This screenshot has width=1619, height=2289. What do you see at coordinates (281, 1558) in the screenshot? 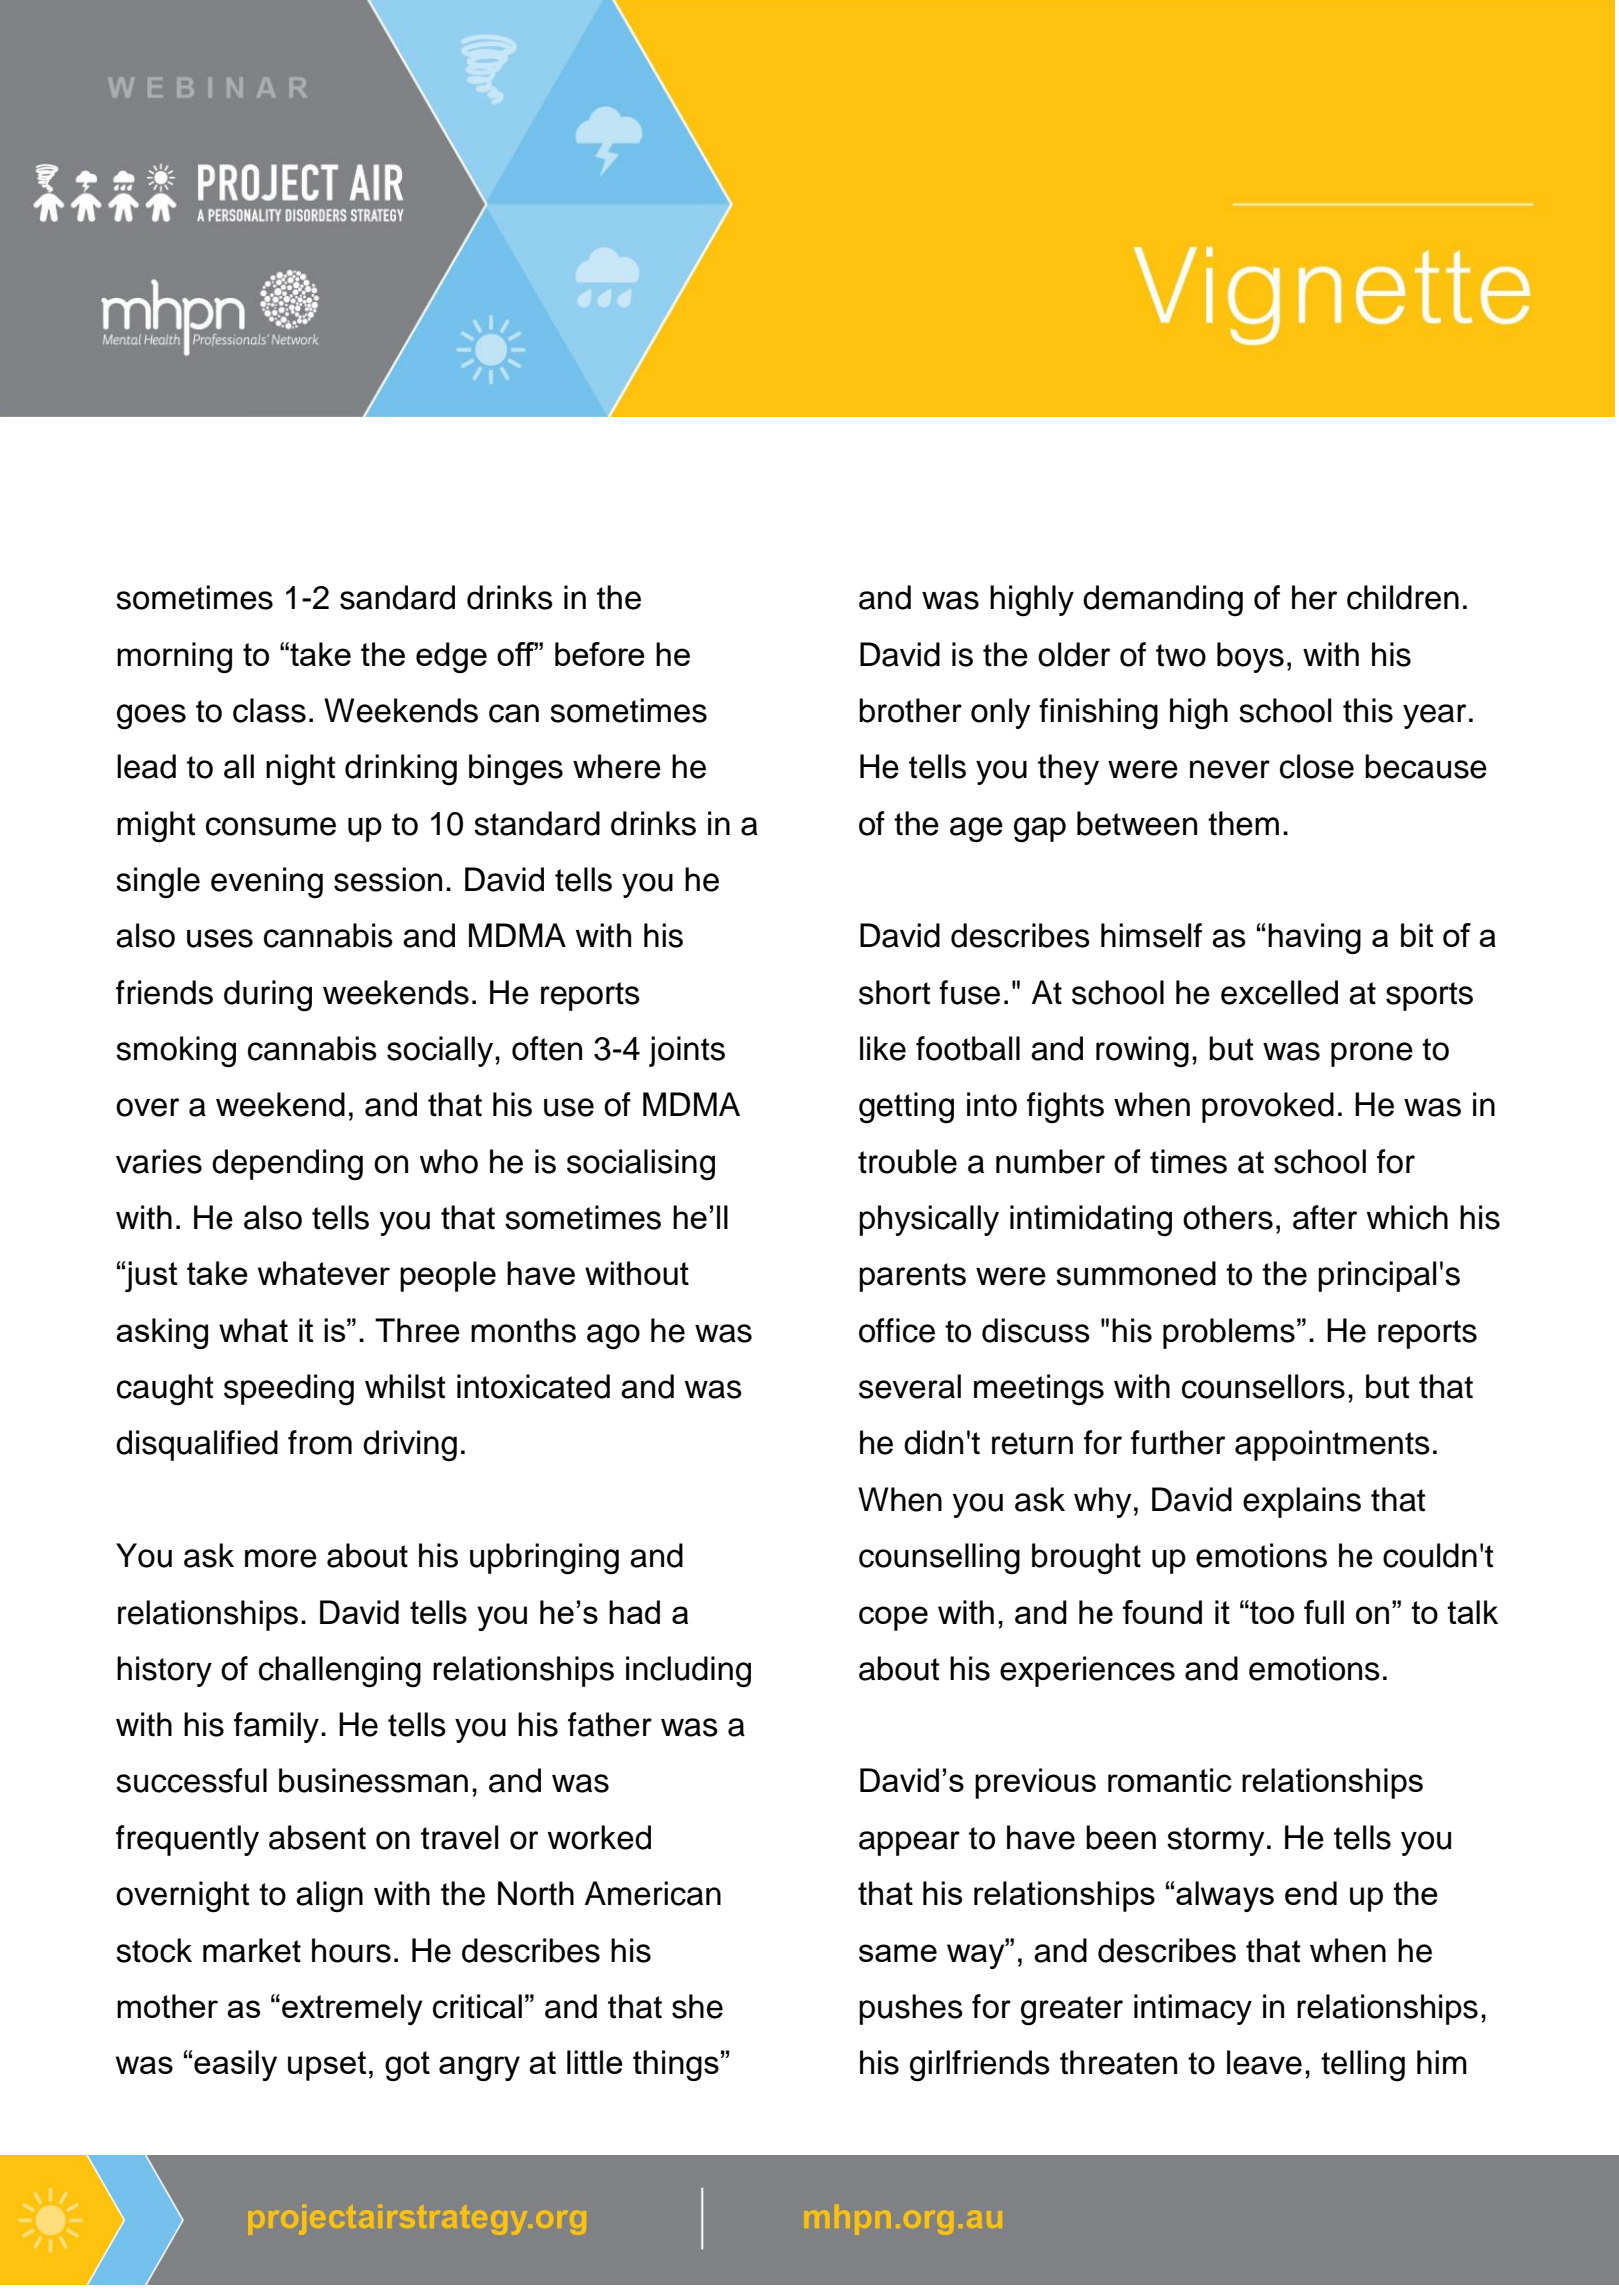
I see `more` at bounding box center [281, 1558].
